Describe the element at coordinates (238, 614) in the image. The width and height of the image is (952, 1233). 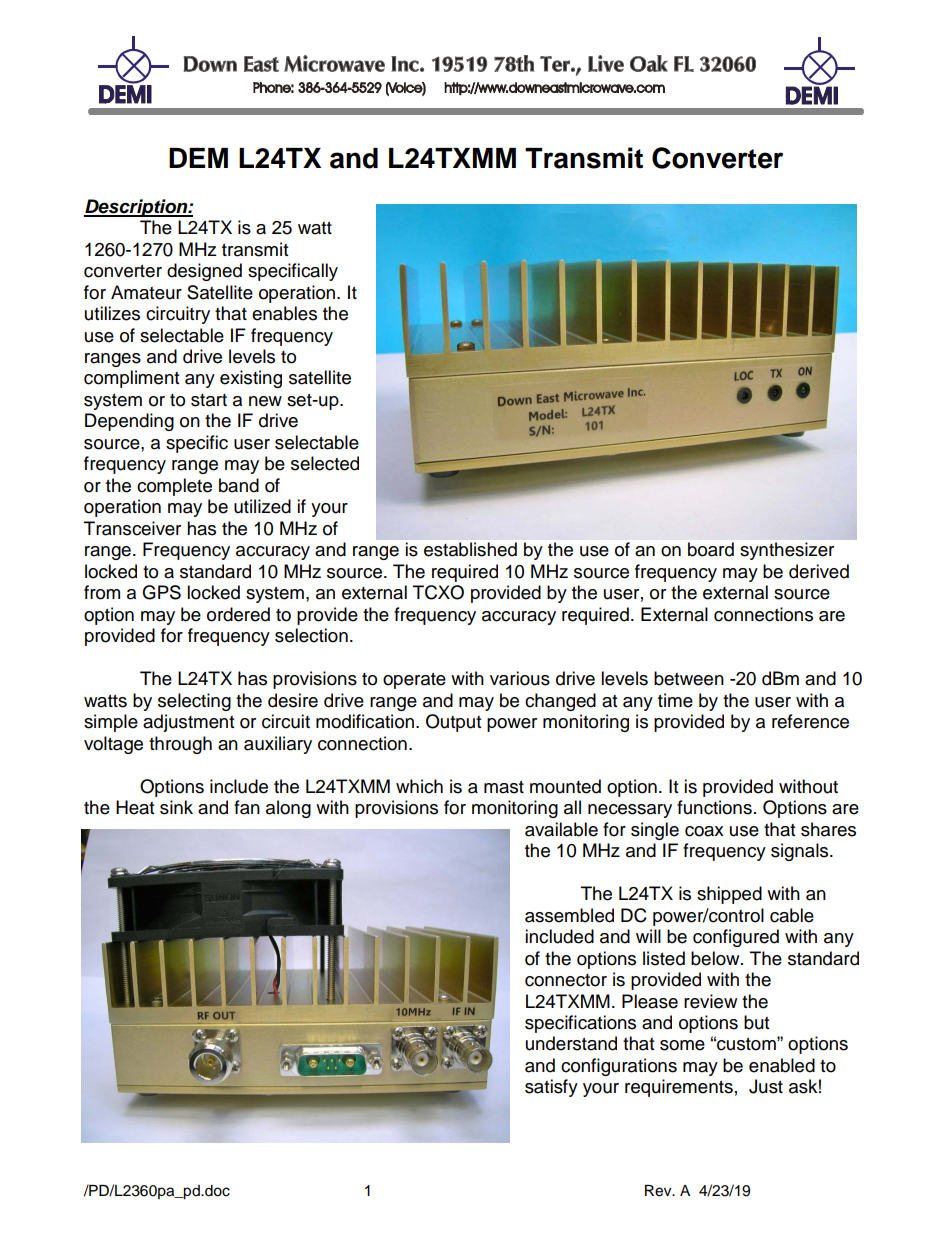
I see `ordered` at that location.
